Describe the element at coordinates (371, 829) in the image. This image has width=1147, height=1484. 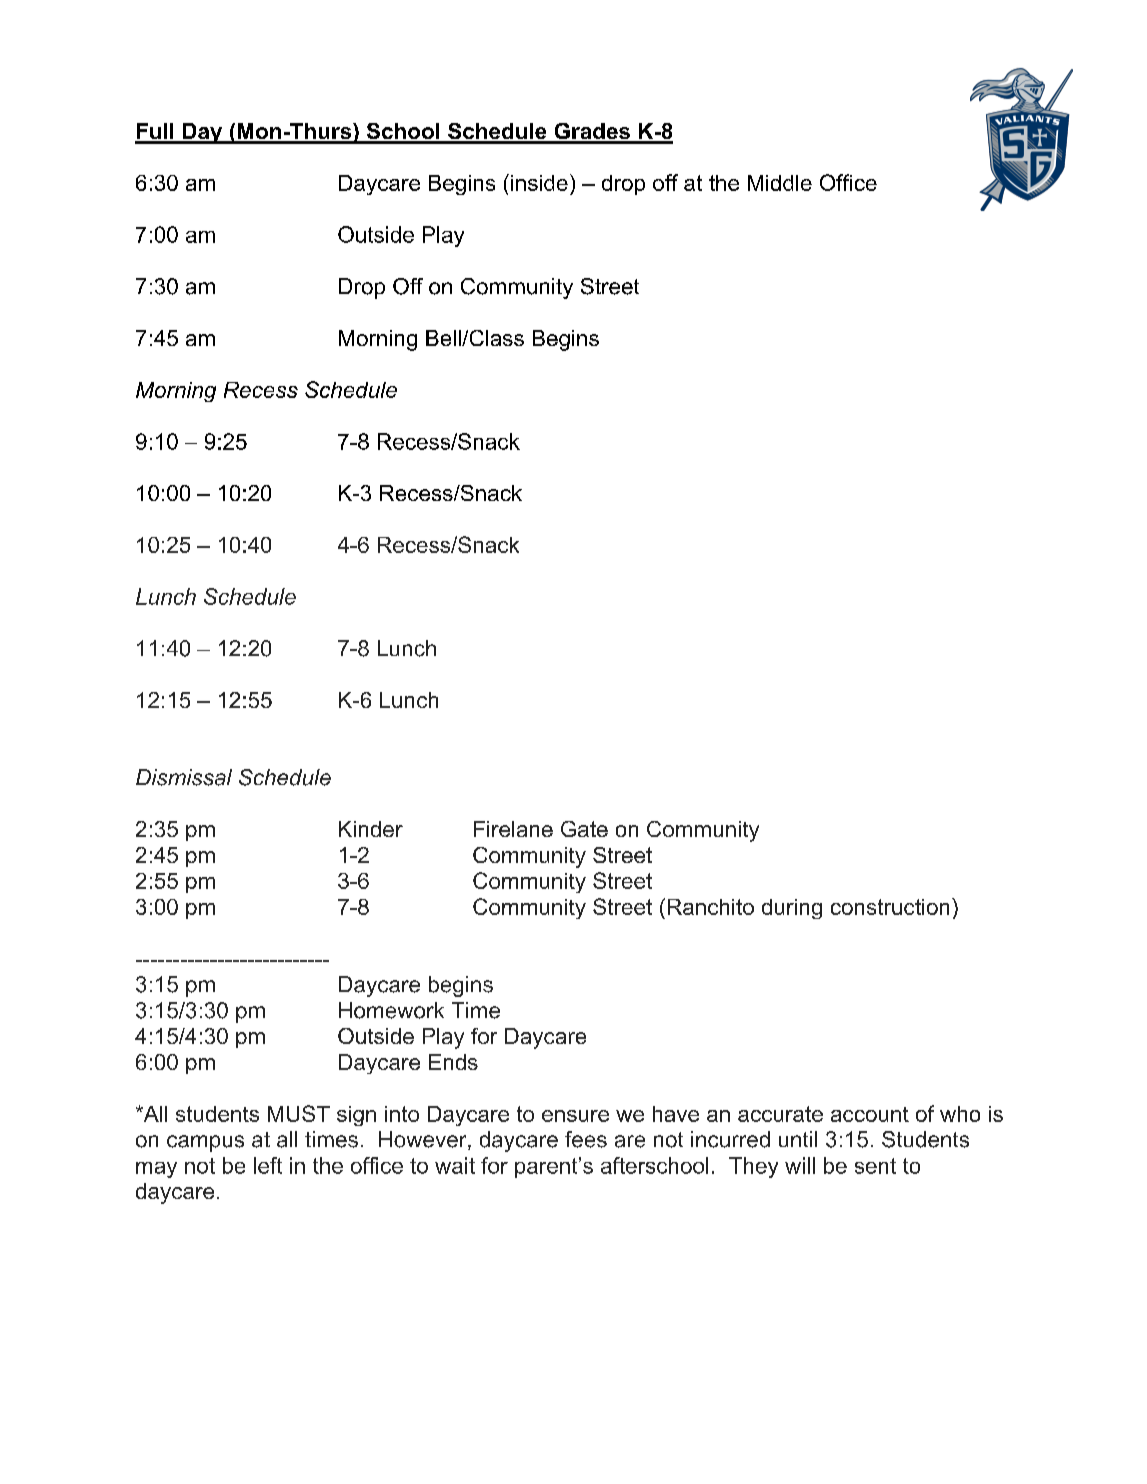
I see `Kinder` at that location.
